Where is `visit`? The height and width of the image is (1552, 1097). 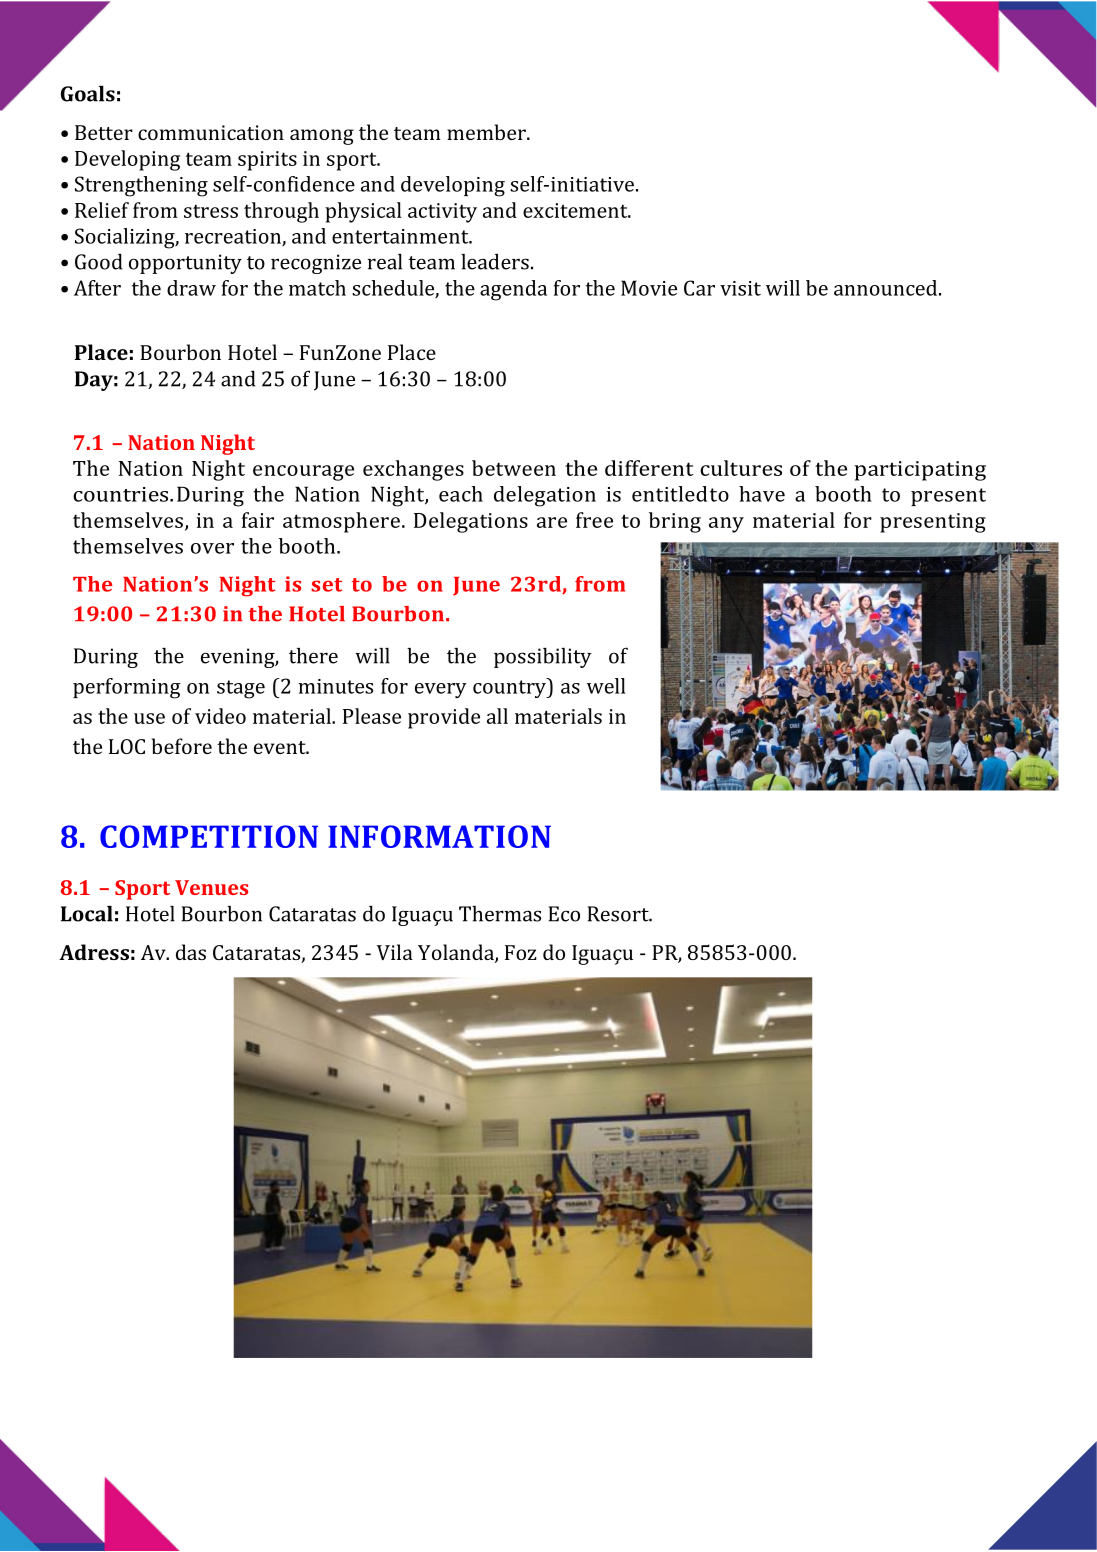
visit is located at coordinates (740, 288).
